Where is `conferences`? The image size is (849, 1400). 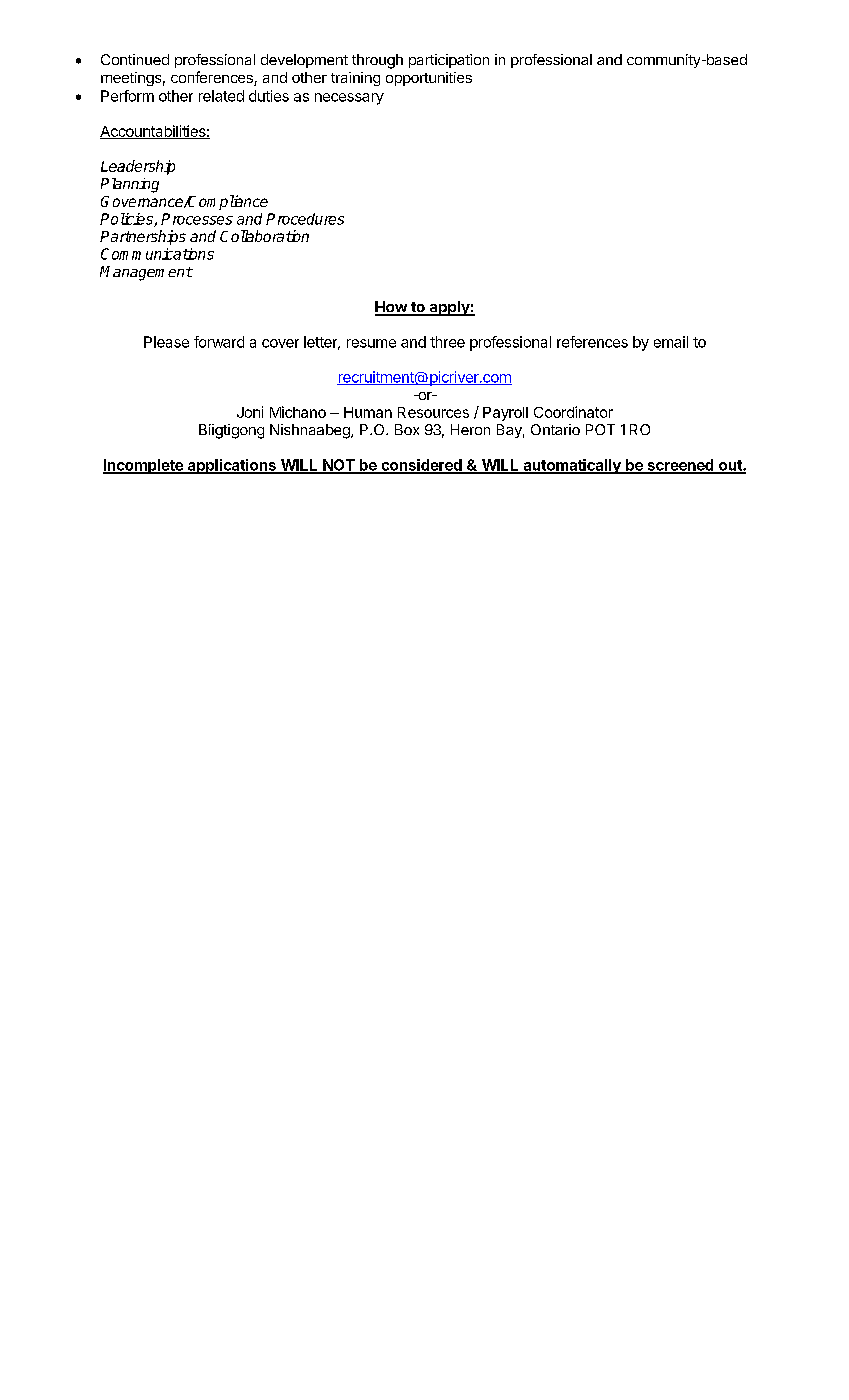
conferences is located at coordinates (213, 78).
